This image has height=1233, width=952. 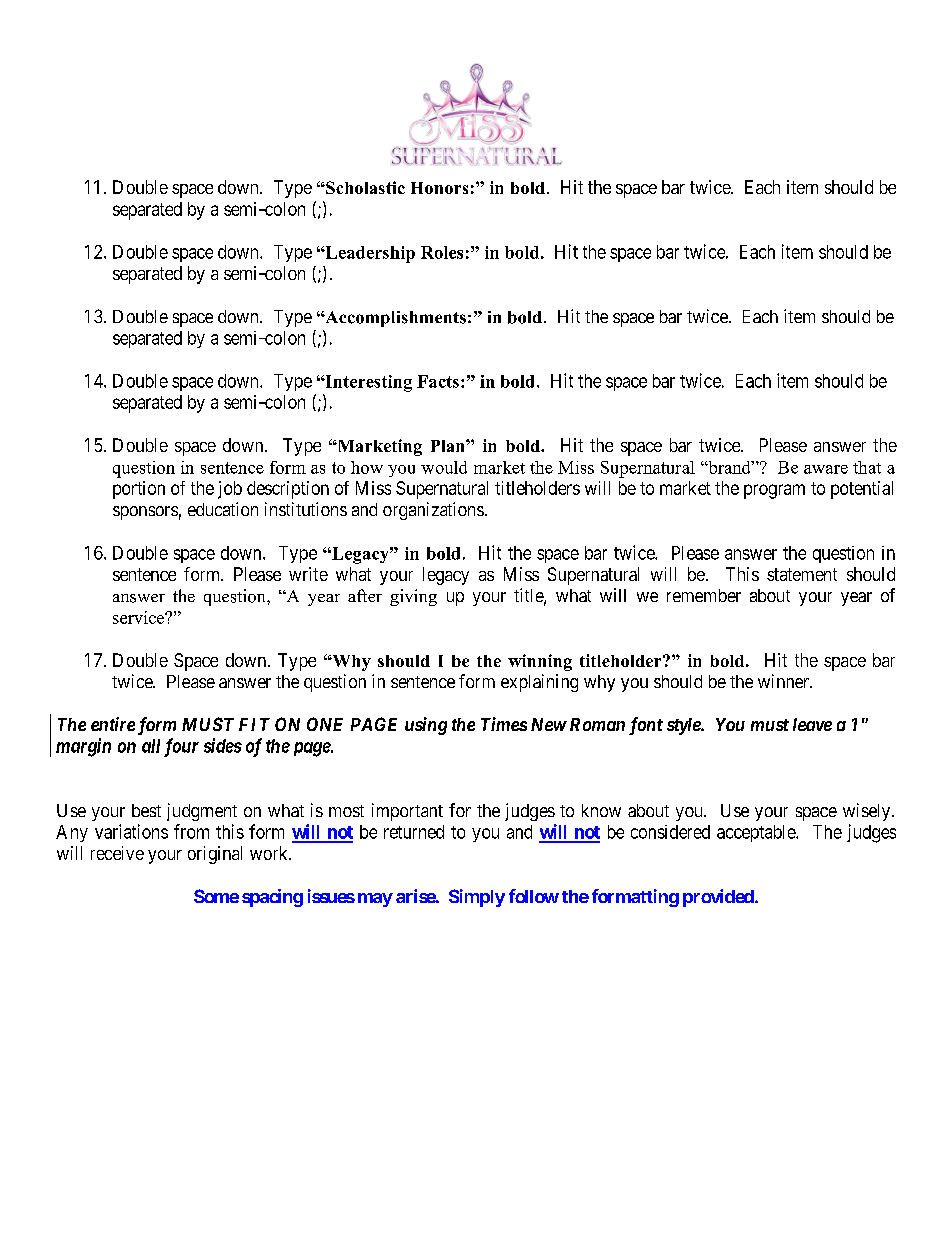 What do you see at coordinates (442, 252) in the image?
I see `Roles` at bounding box center [442, 252].
